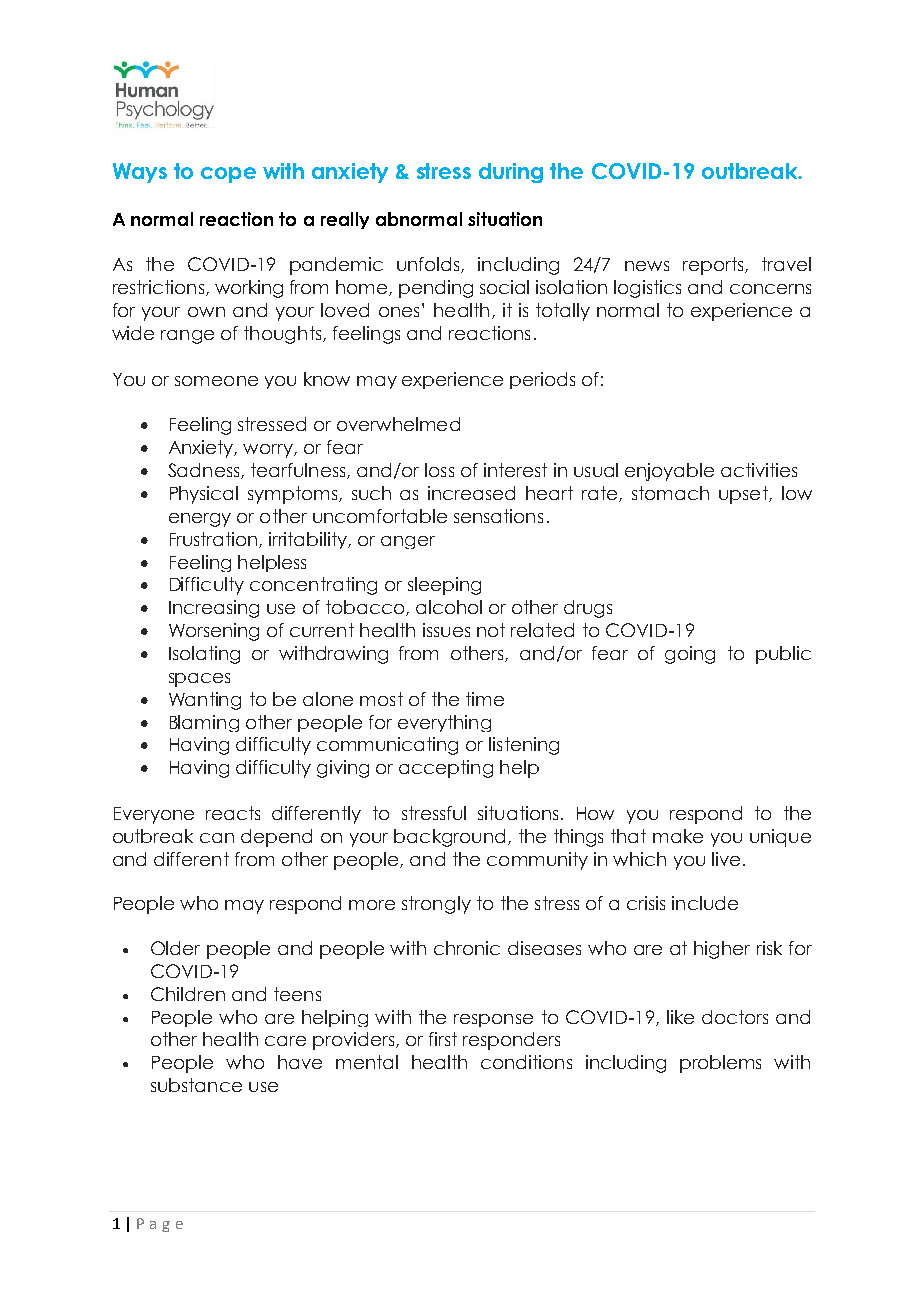 Image resolution: width=924 pixels, height=1308 pixels. Describe the element at coordinates (714, 266) in the document. I see `reports` at that location.
